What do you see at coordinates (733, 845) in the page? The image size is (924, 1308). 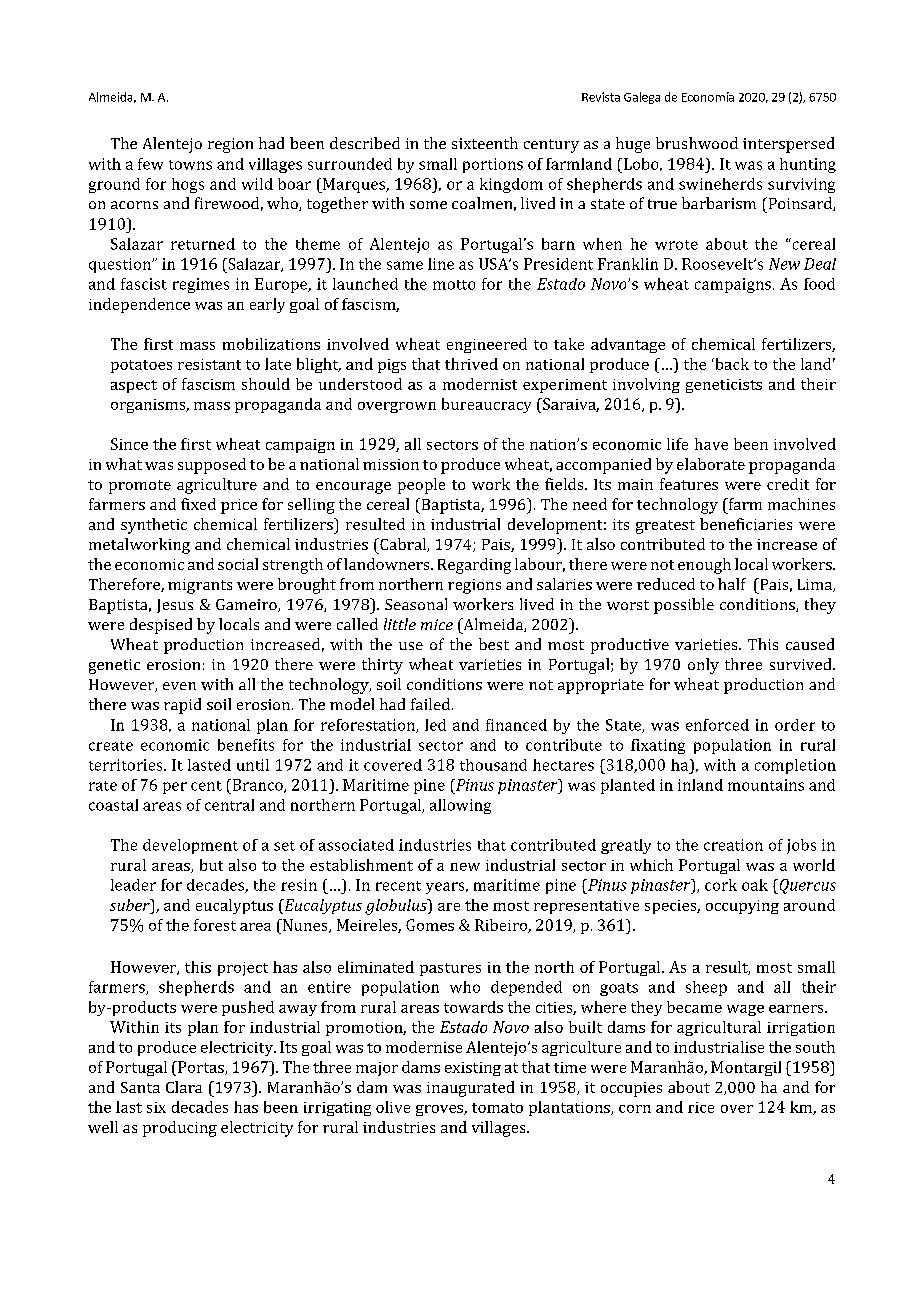 I see `creation` at bounding box center [733, 845].
